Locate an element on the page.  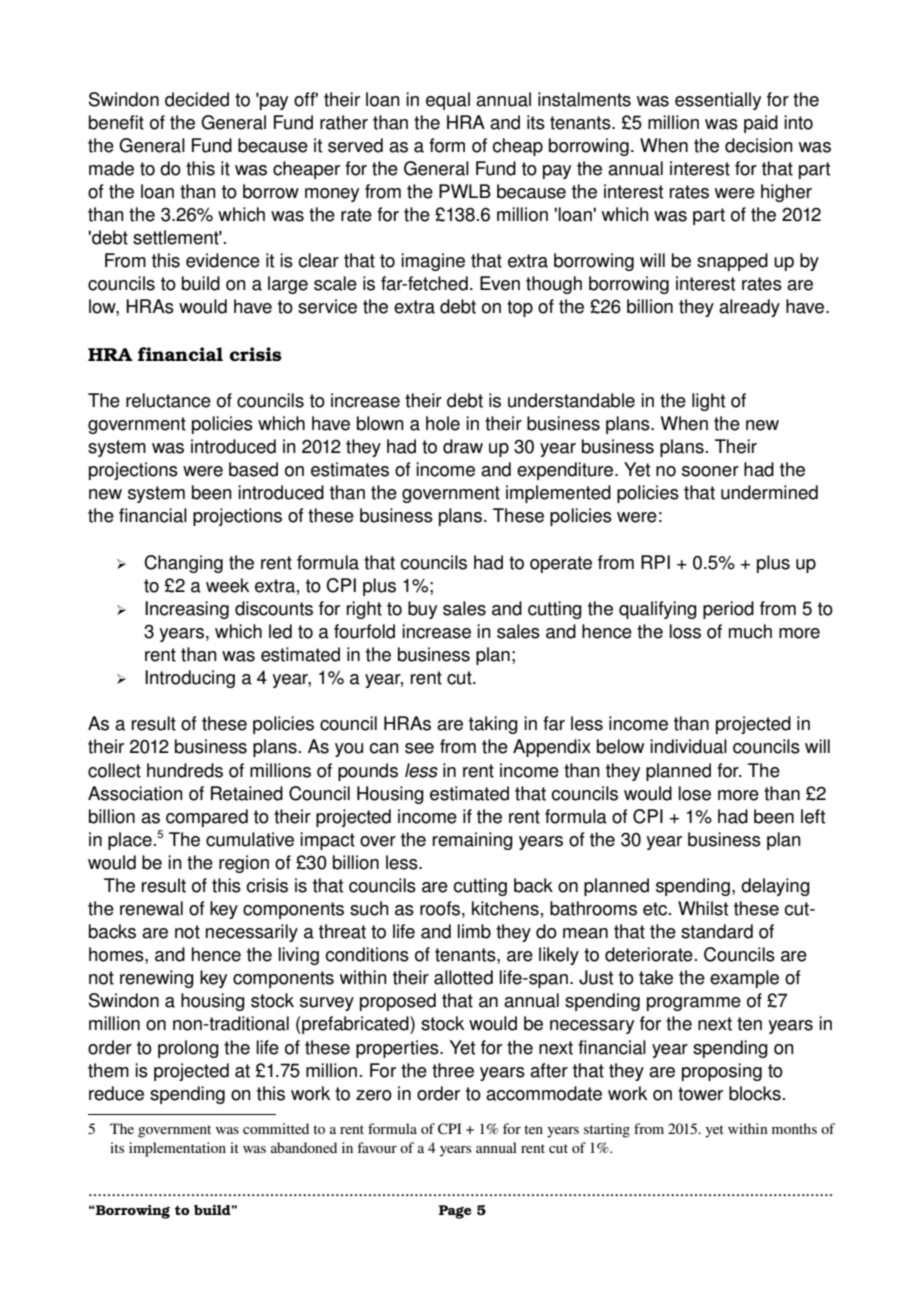
paid is located at coordinates (761, 124).
